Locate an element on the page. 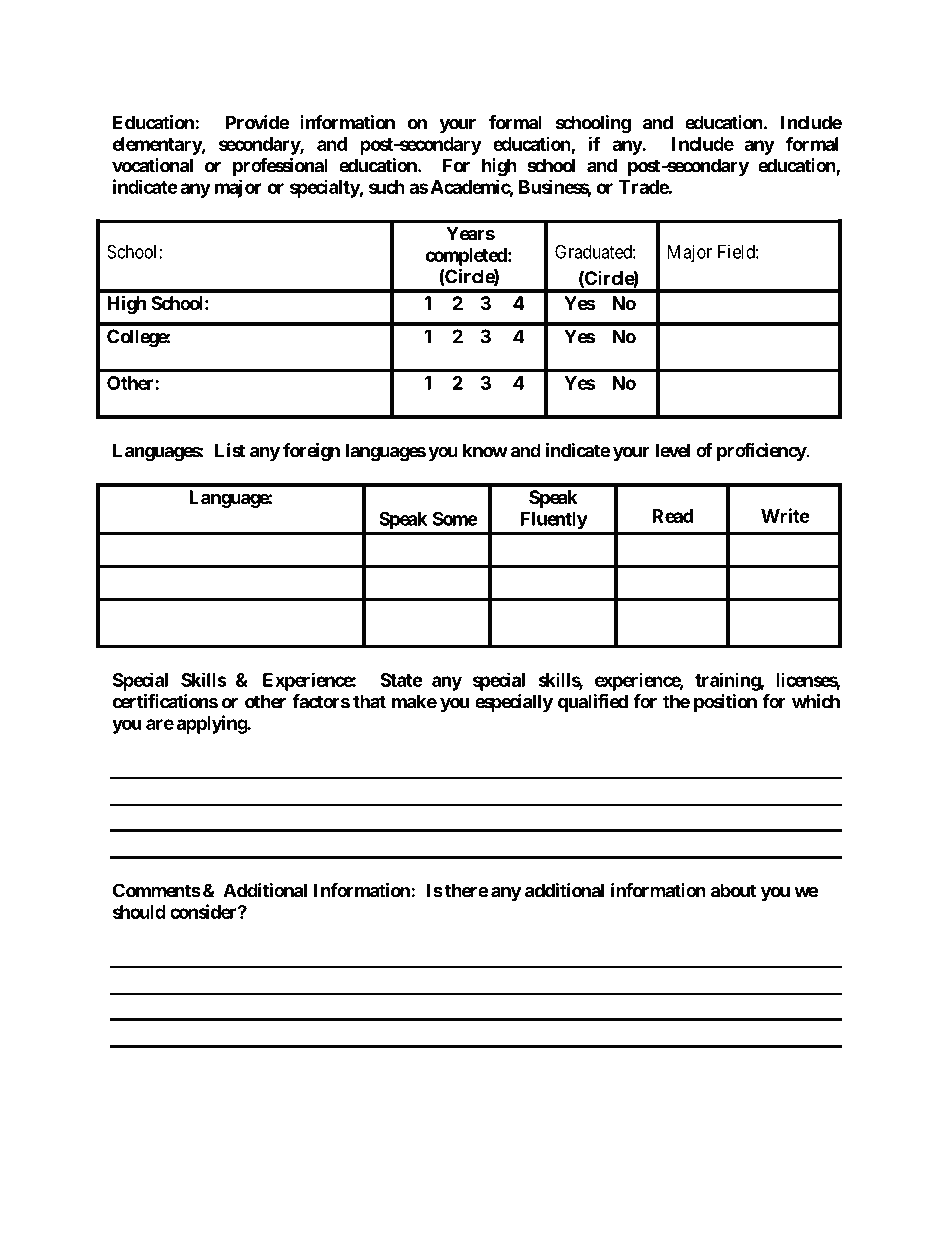 The height and width of the page is (1233, 952). List is located at coordinates (230, 450).
